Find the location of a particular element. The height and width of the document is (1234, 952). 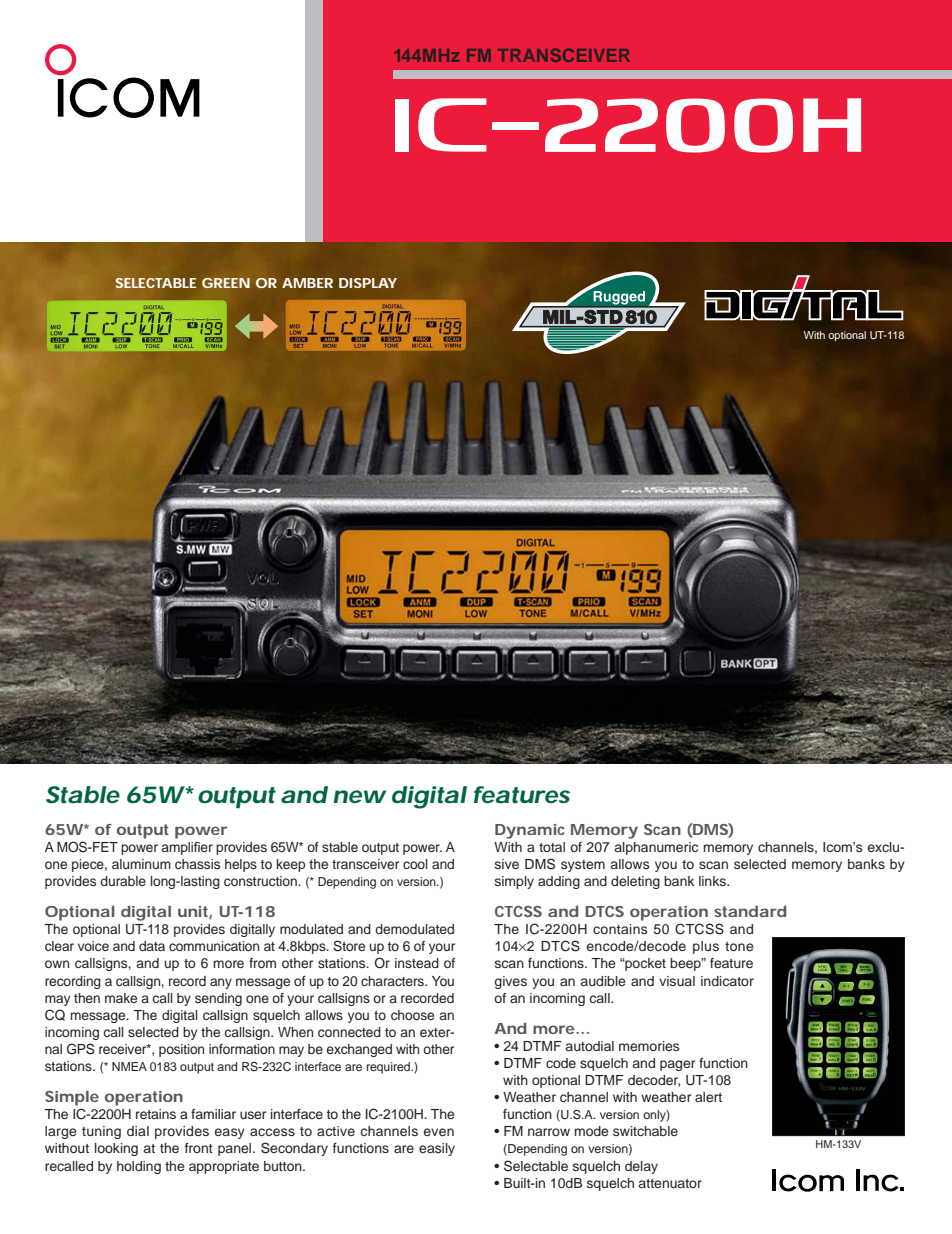

cool is located at coordinates (415, 864).
